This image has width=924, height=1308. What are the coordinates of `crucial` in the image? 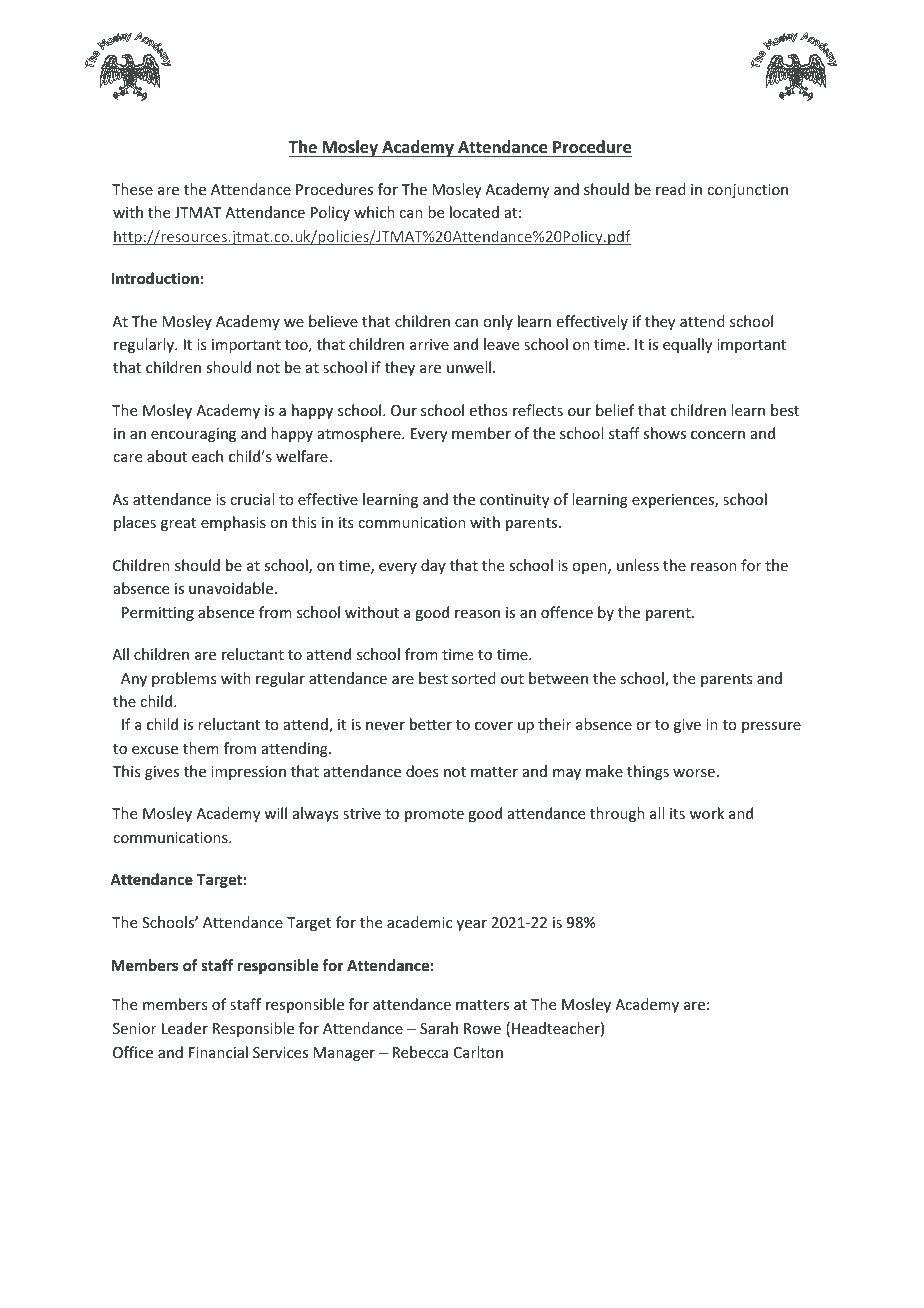 It's located at (252, 499).
